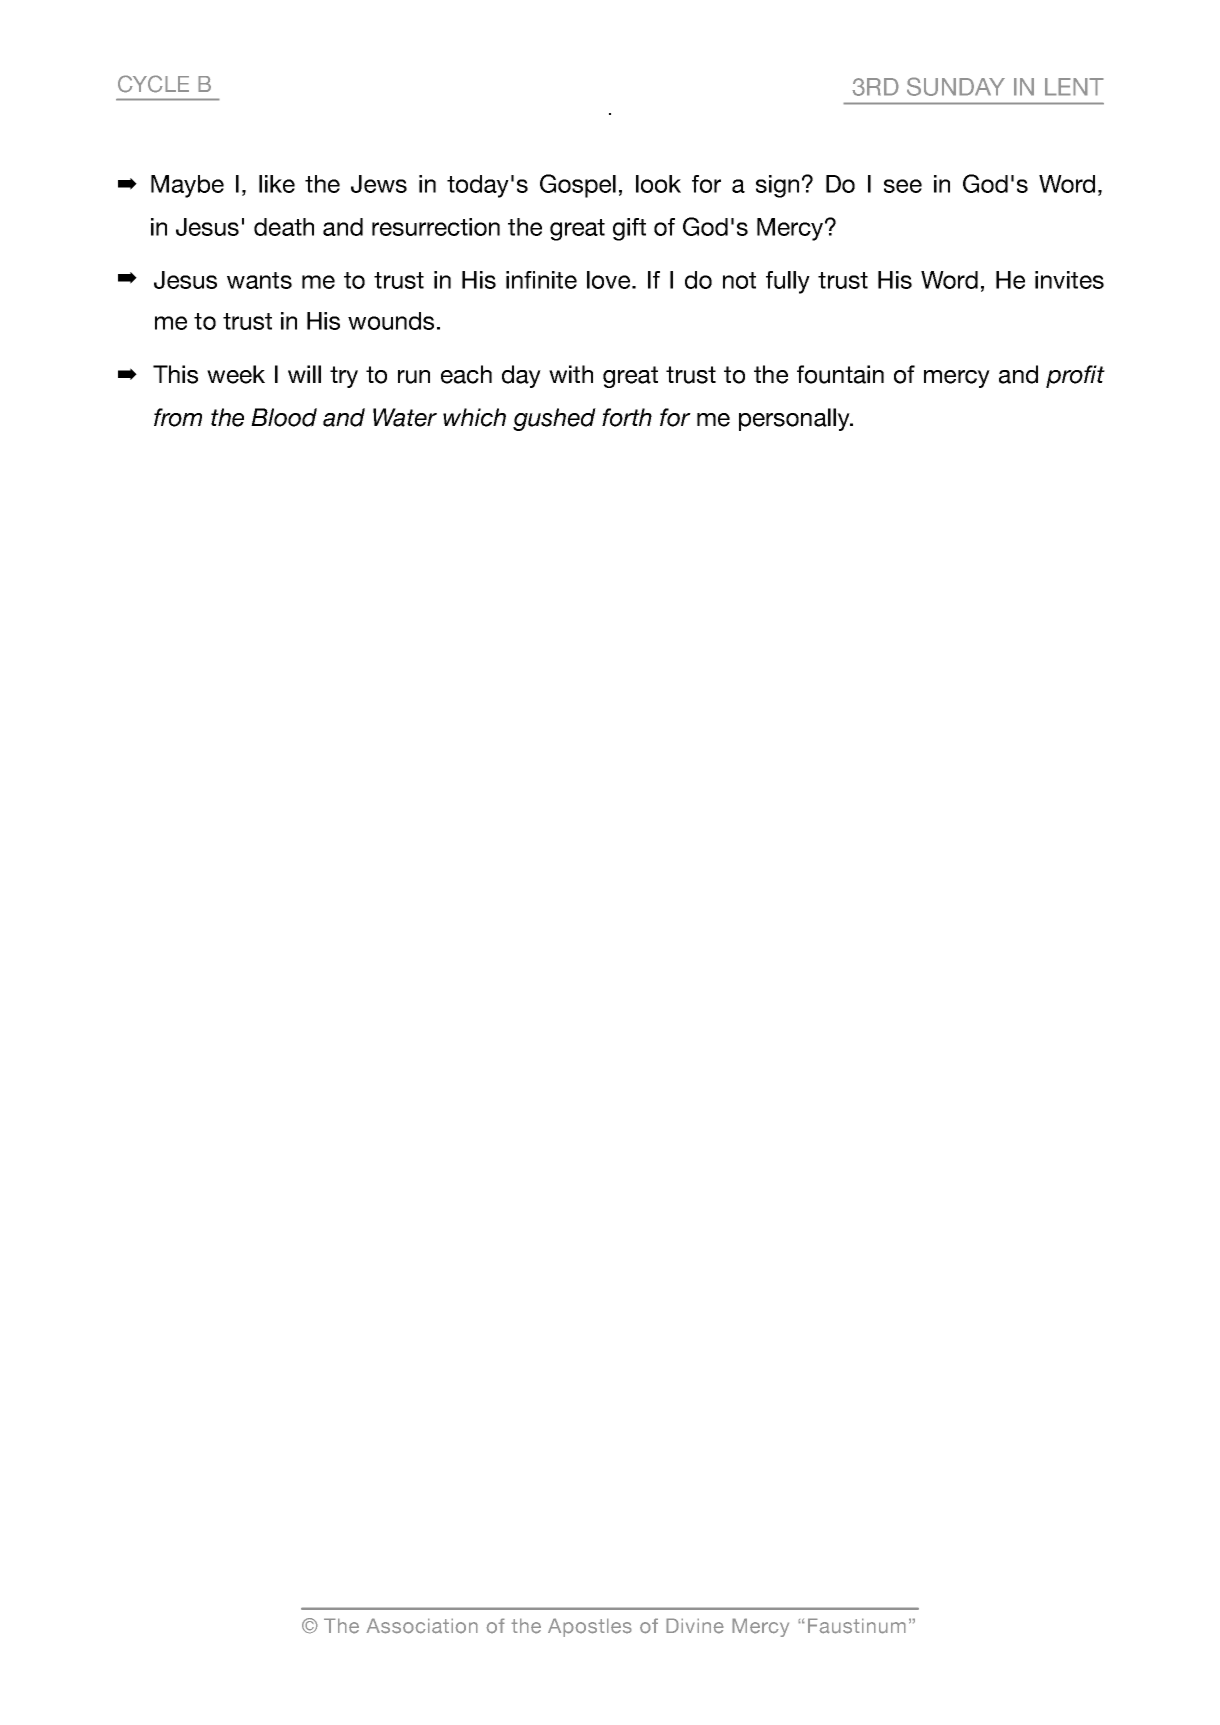 This screenshot has height=1725, width=1220. Describe the element at coordinates (695, 1626) in the screenshot. I see `Divine` at that location.
